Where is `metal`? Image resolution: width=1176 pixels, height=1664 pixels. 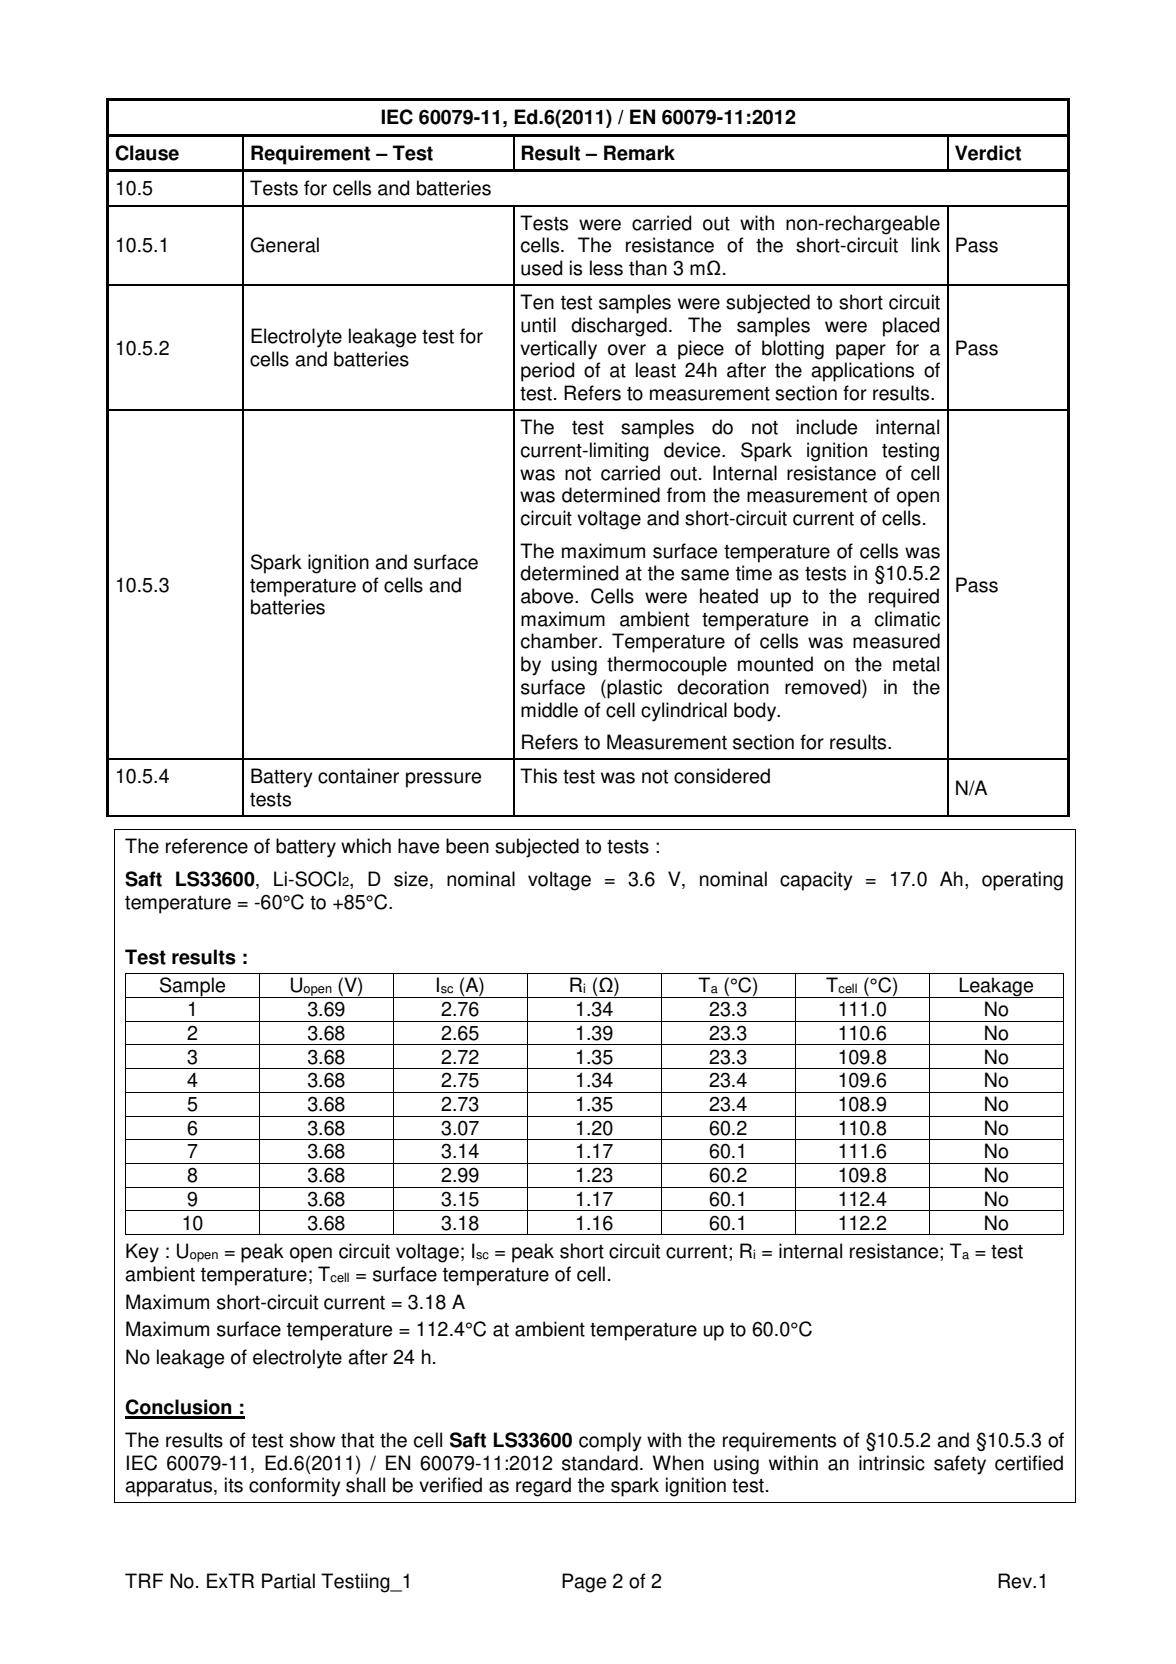 metal is located at coordinates (916, 664).
